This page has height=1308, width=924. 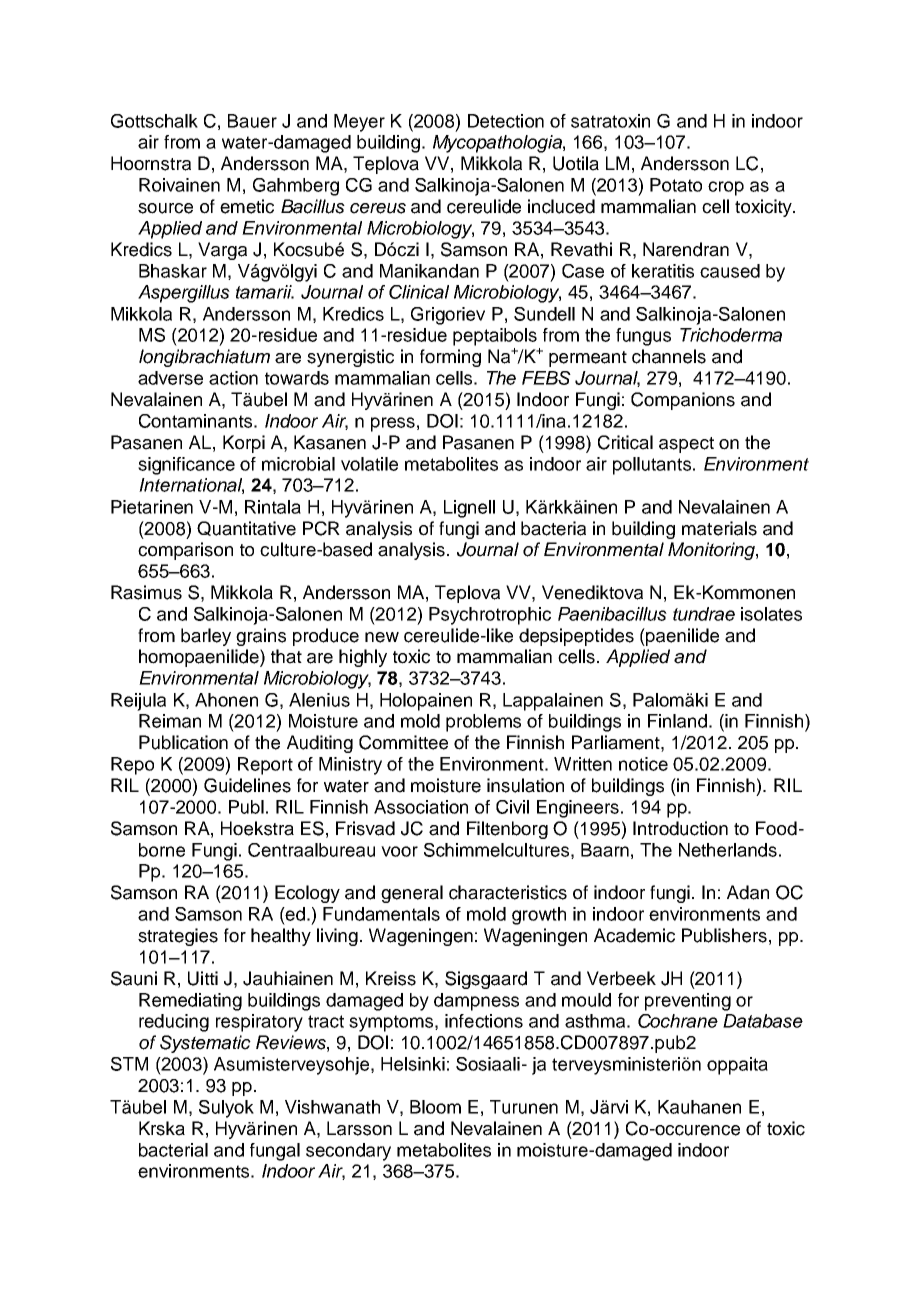 I want to click on aspect, so click(x=686, y=445).
